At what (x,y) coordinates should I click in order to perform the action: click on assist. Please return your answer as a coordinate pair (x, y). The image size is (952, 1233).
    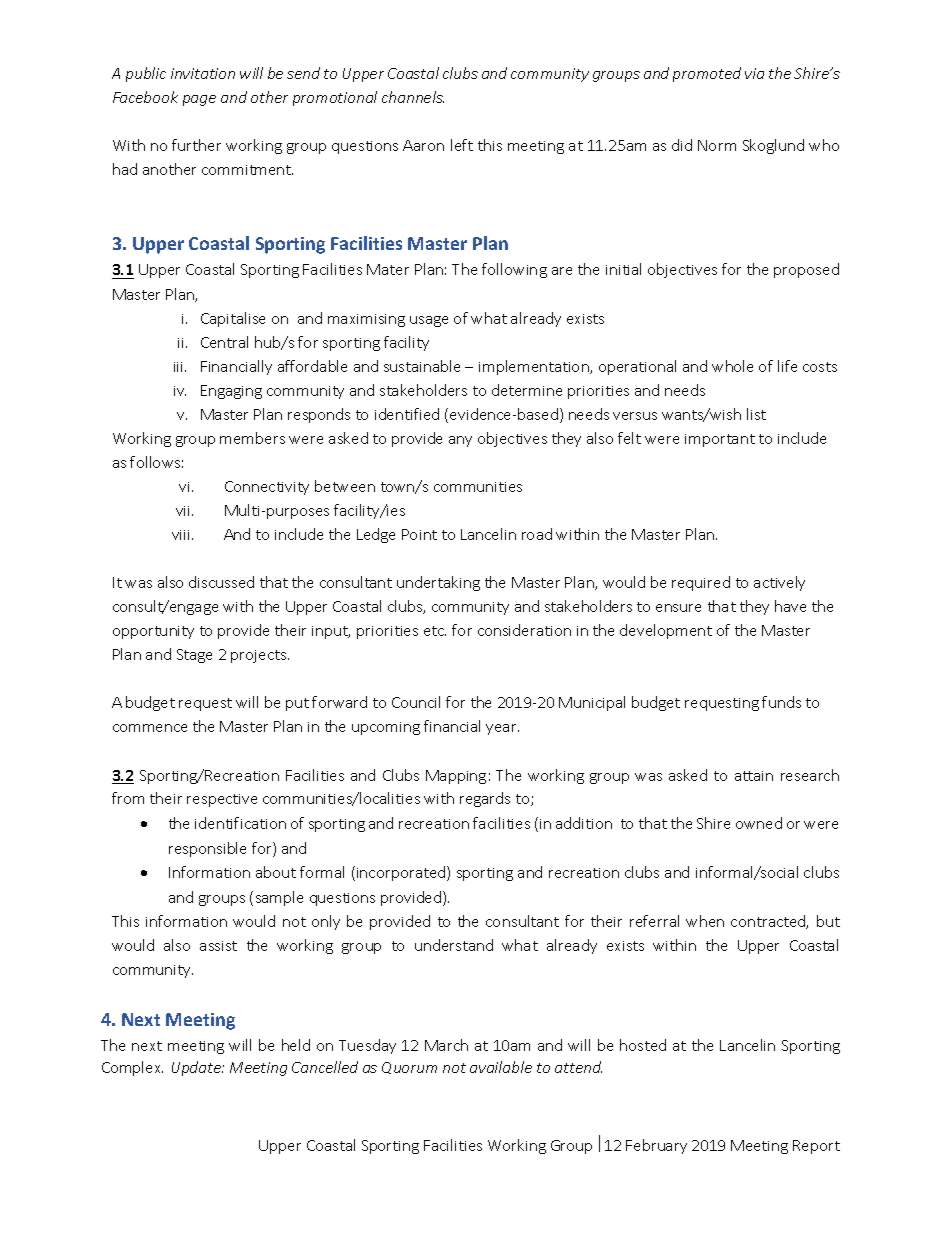
    Looking at the image, I should click on (218, 946).
